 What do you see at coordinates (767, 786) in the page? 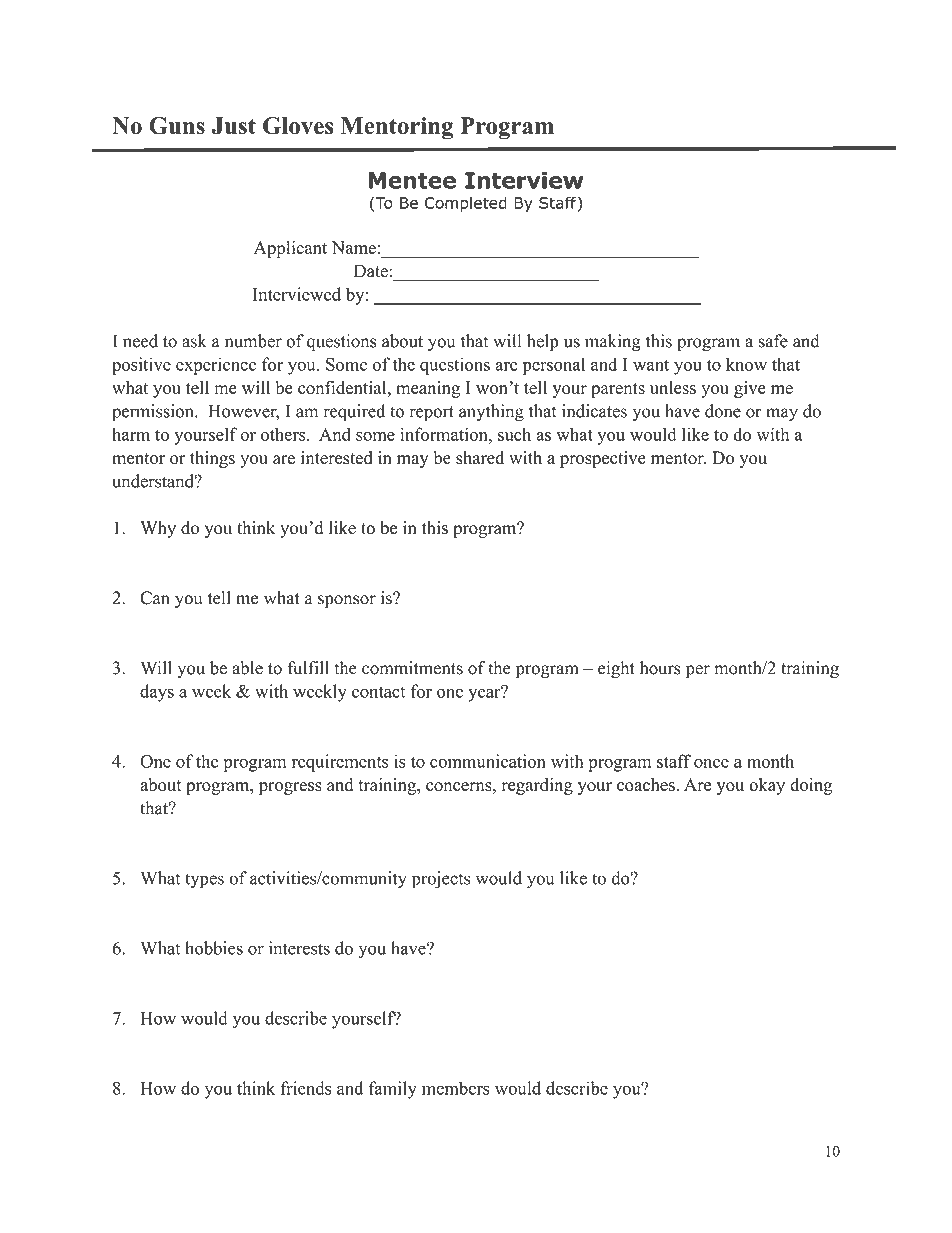
I see `okay` at bounding box center [767, 786].
